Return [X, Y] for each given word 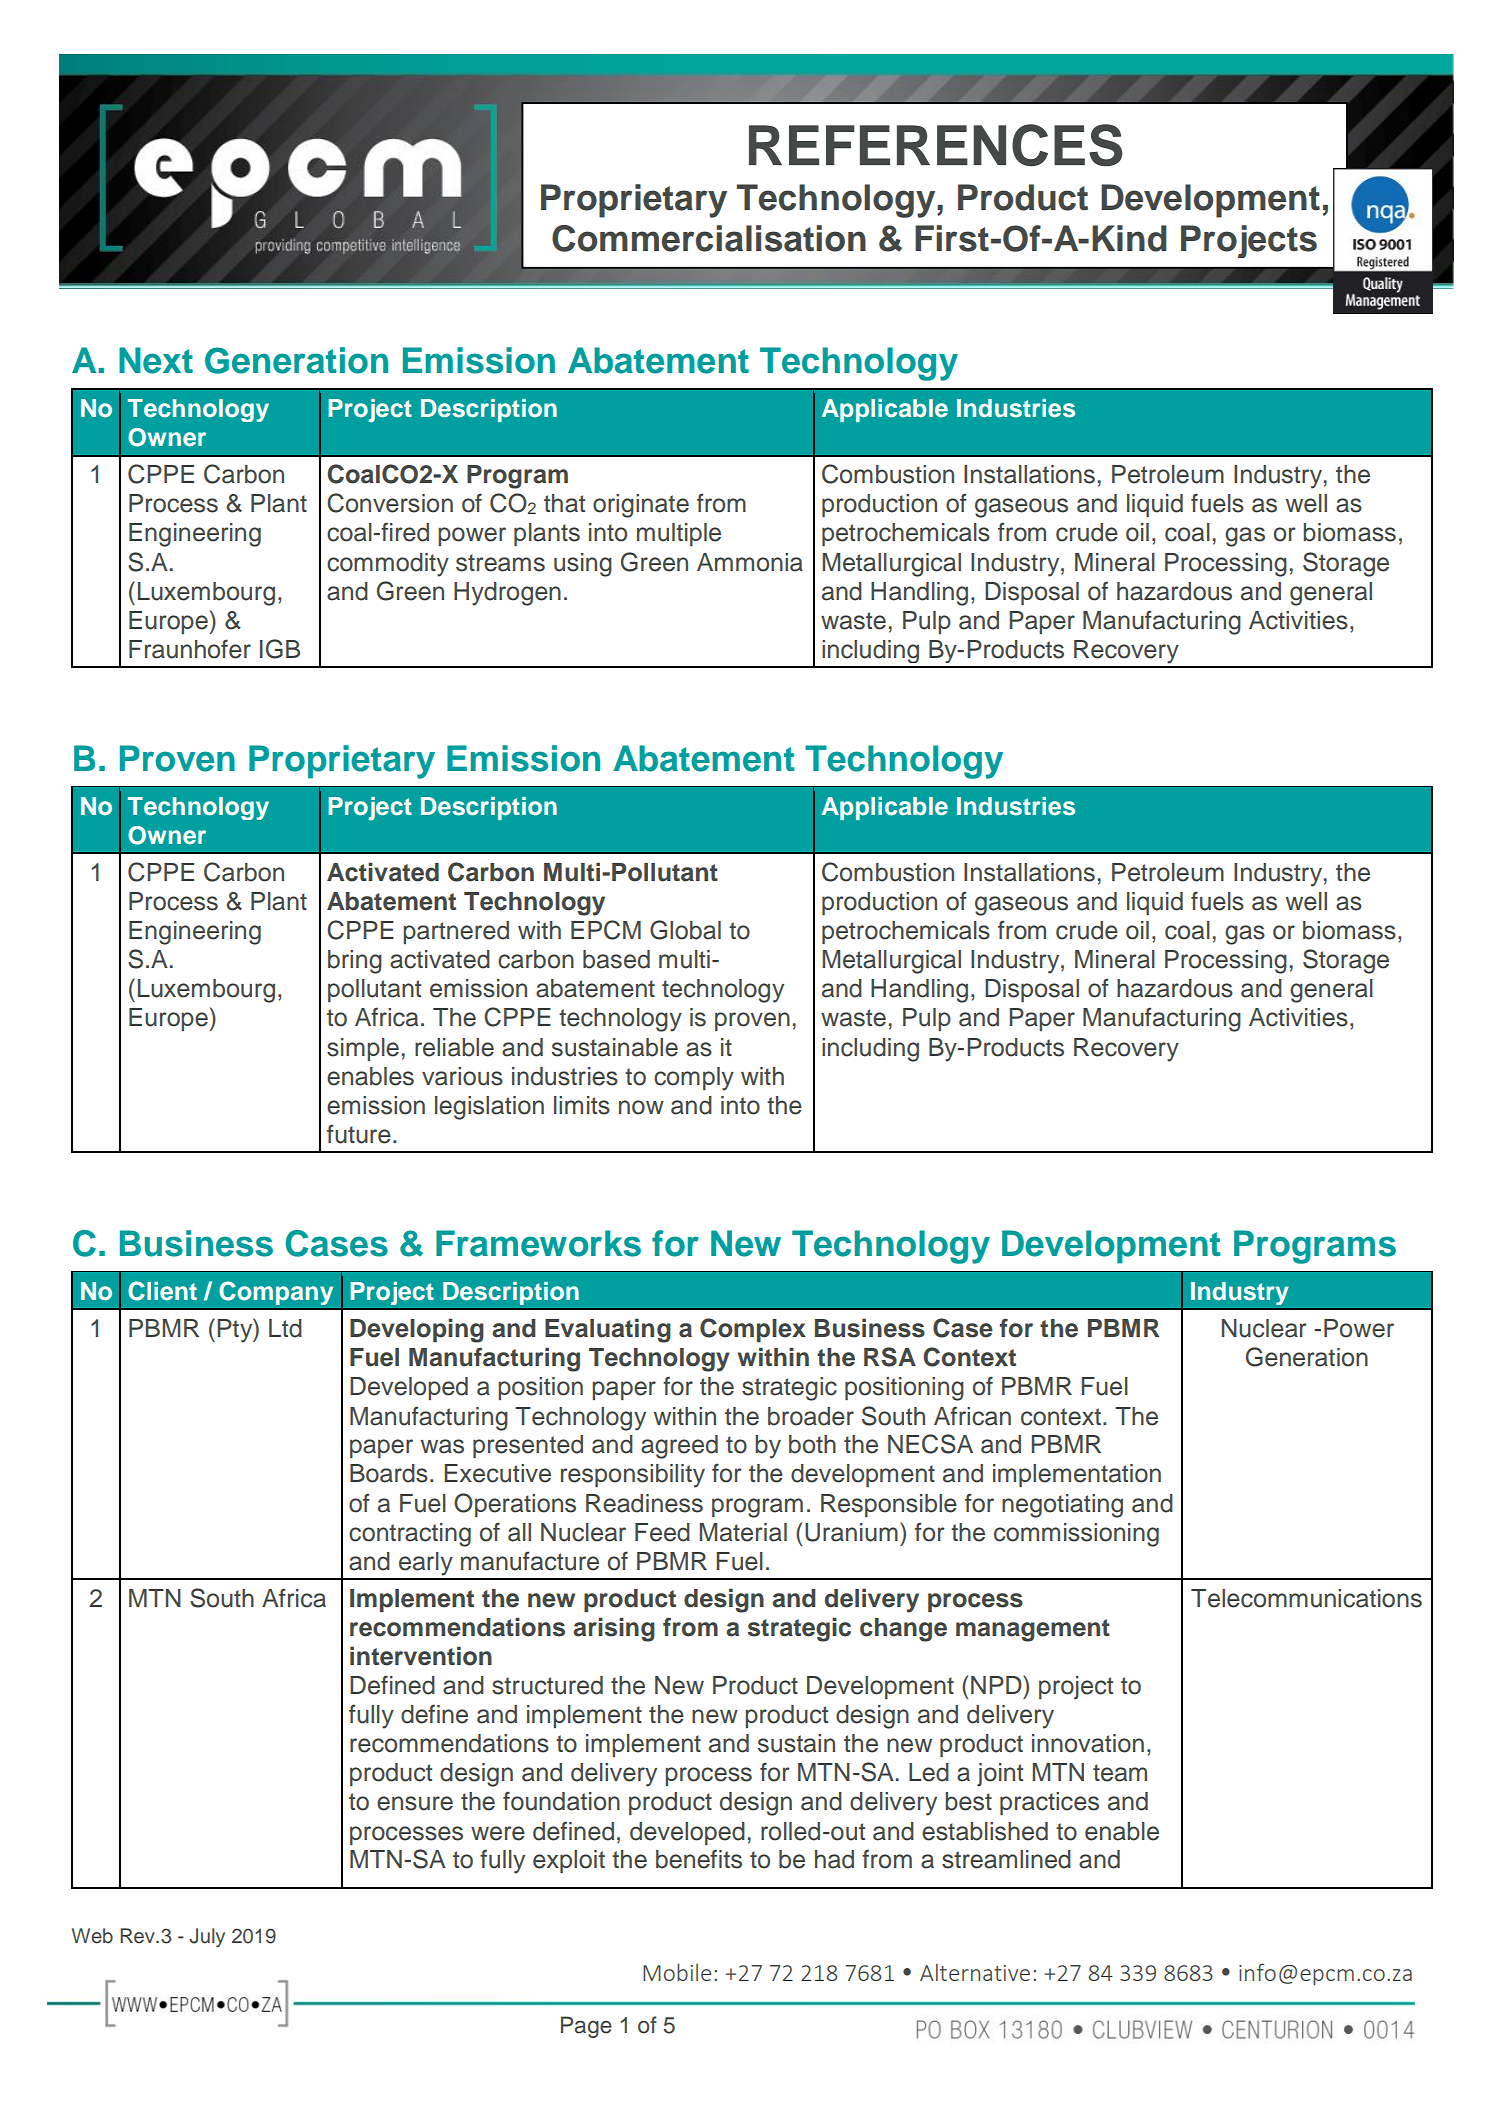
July [207, 1938]
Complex [753, 1330]
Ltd [285, 1328]
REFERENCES [935, 145]
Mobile [677, 1972]
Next [156, 360]
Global [685, 930]
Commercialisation [709, 238]
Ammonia [750, 562]
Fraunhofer [190, 649]
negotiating [1062, 1506]
